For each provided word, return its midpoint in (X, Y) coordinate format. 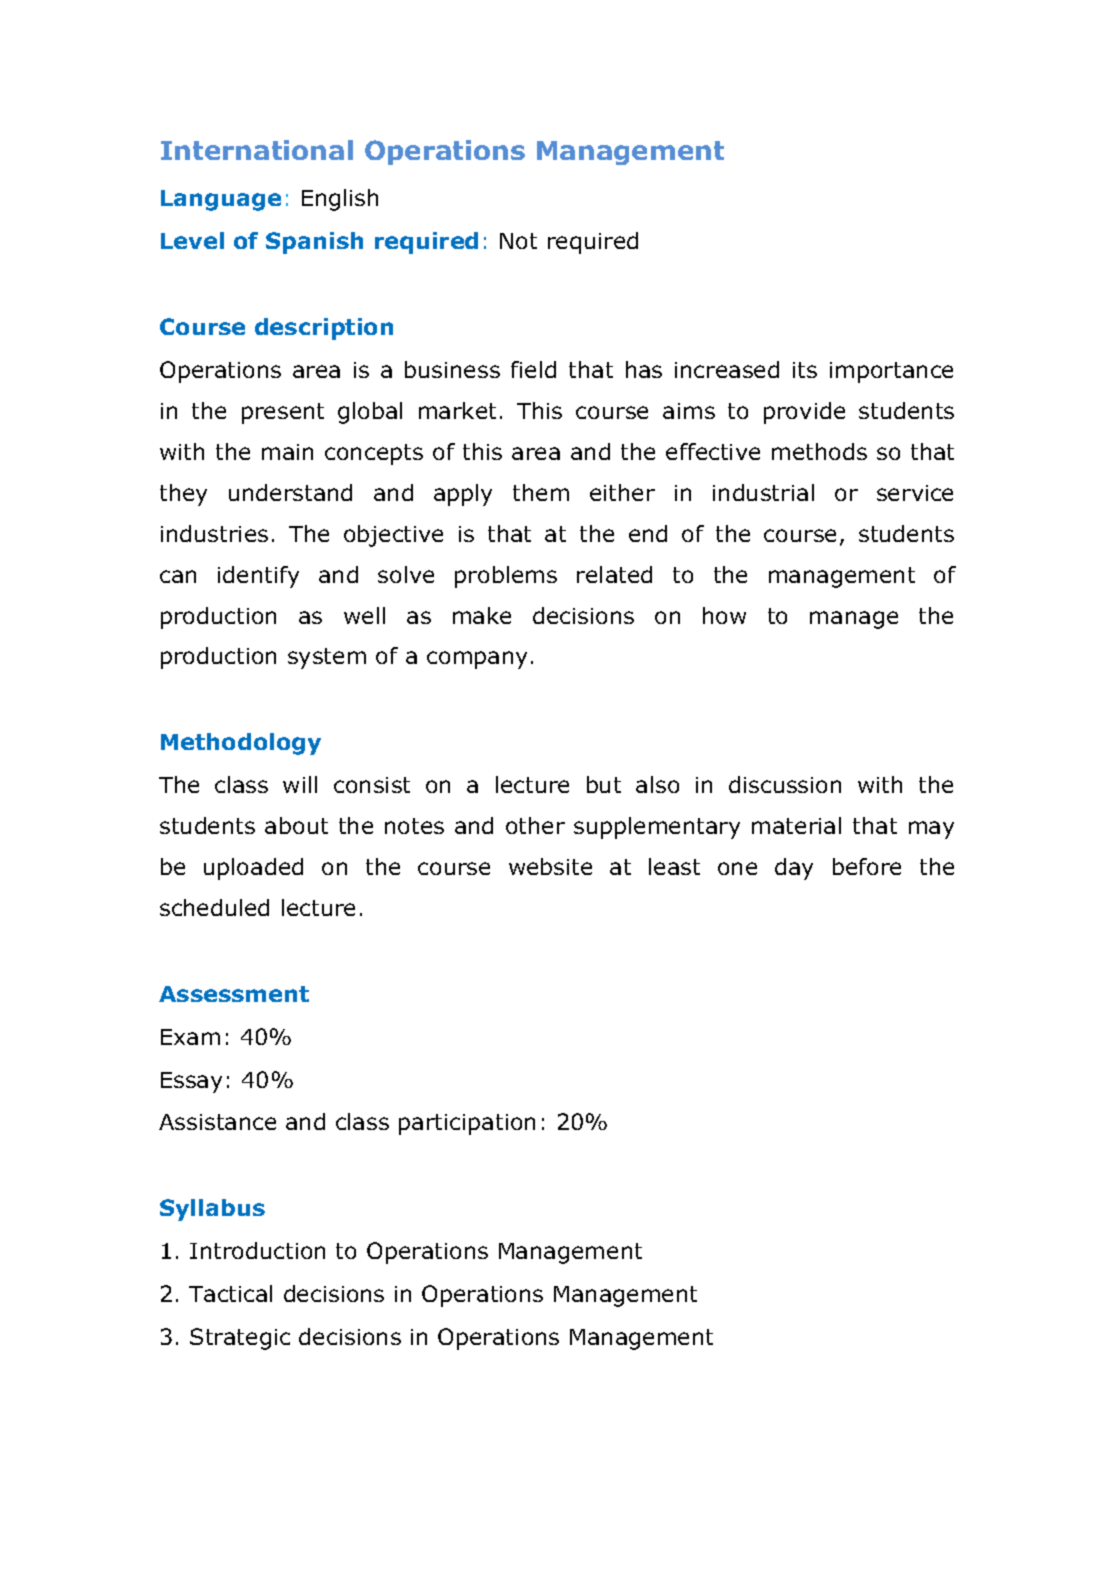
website (550, 866)
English (340, 200)
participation (467, 1124)
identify (258, 577)
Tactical (230, 1293)
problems (506, 577)
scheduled (214, 907)
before (867, 866)
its (805, 370)
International (257, 150)
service (915, 493)
